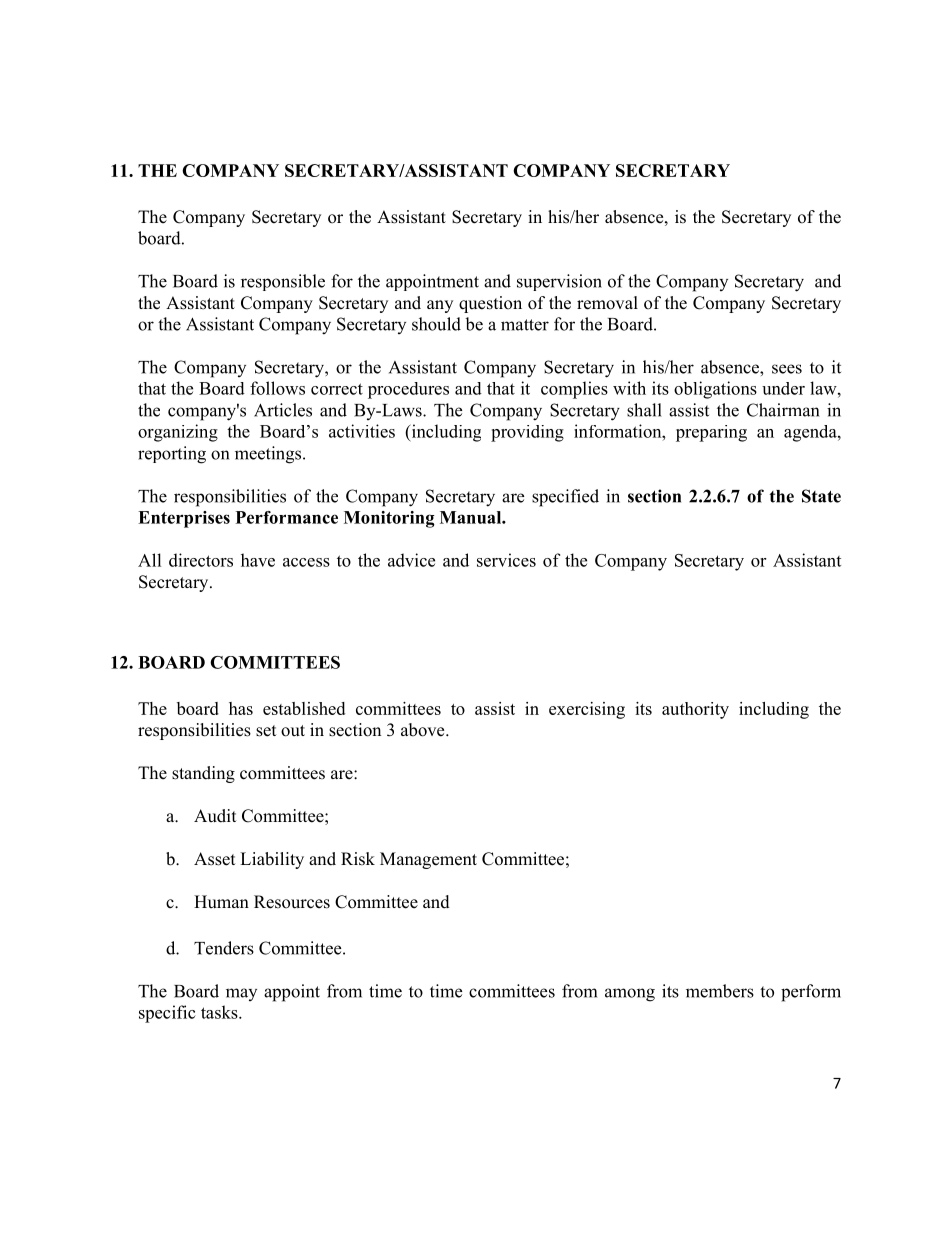  What do you see at coordinates (215, 816) in the document?
I see `Audit` at bounding box center [215, 816].
